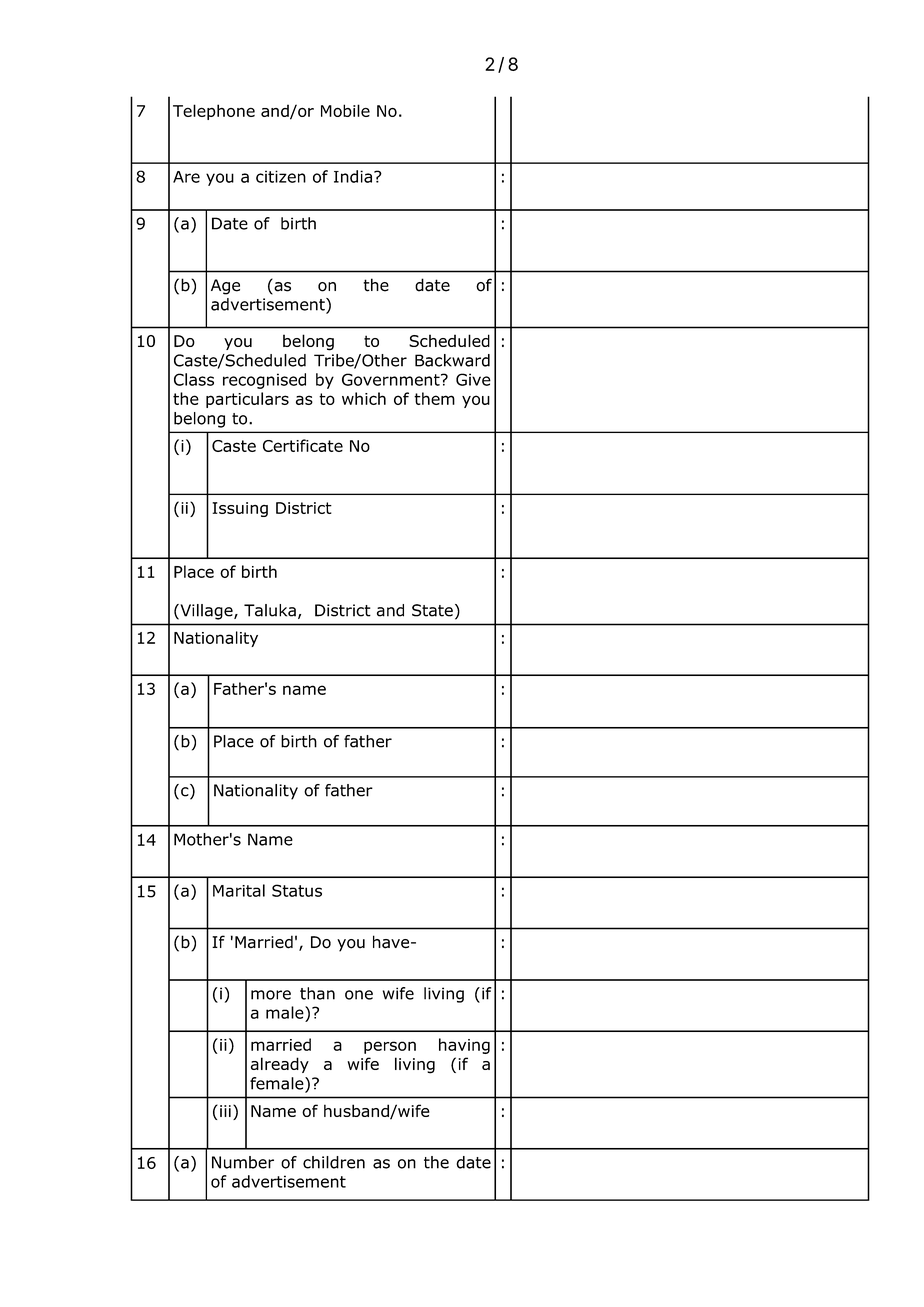  What do you see at coordinates (353, 176) in the page?
I see `India` at bounding box center [353, 176].
